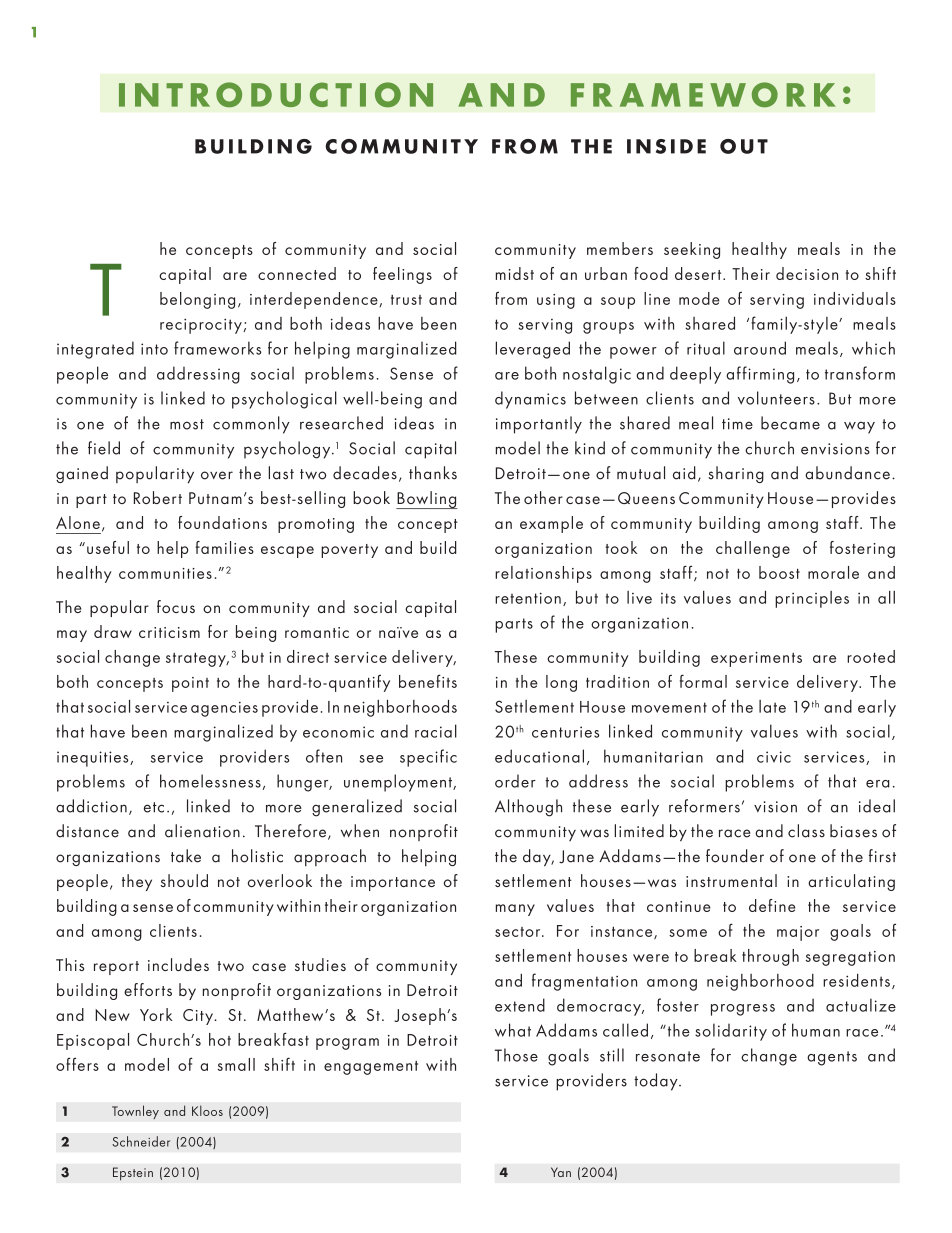 This screenshot has height=1233, width=952. What do you see at coordinates (178, 964) in the screenshot?
I see `includes` at bounding box center [178, 964].
